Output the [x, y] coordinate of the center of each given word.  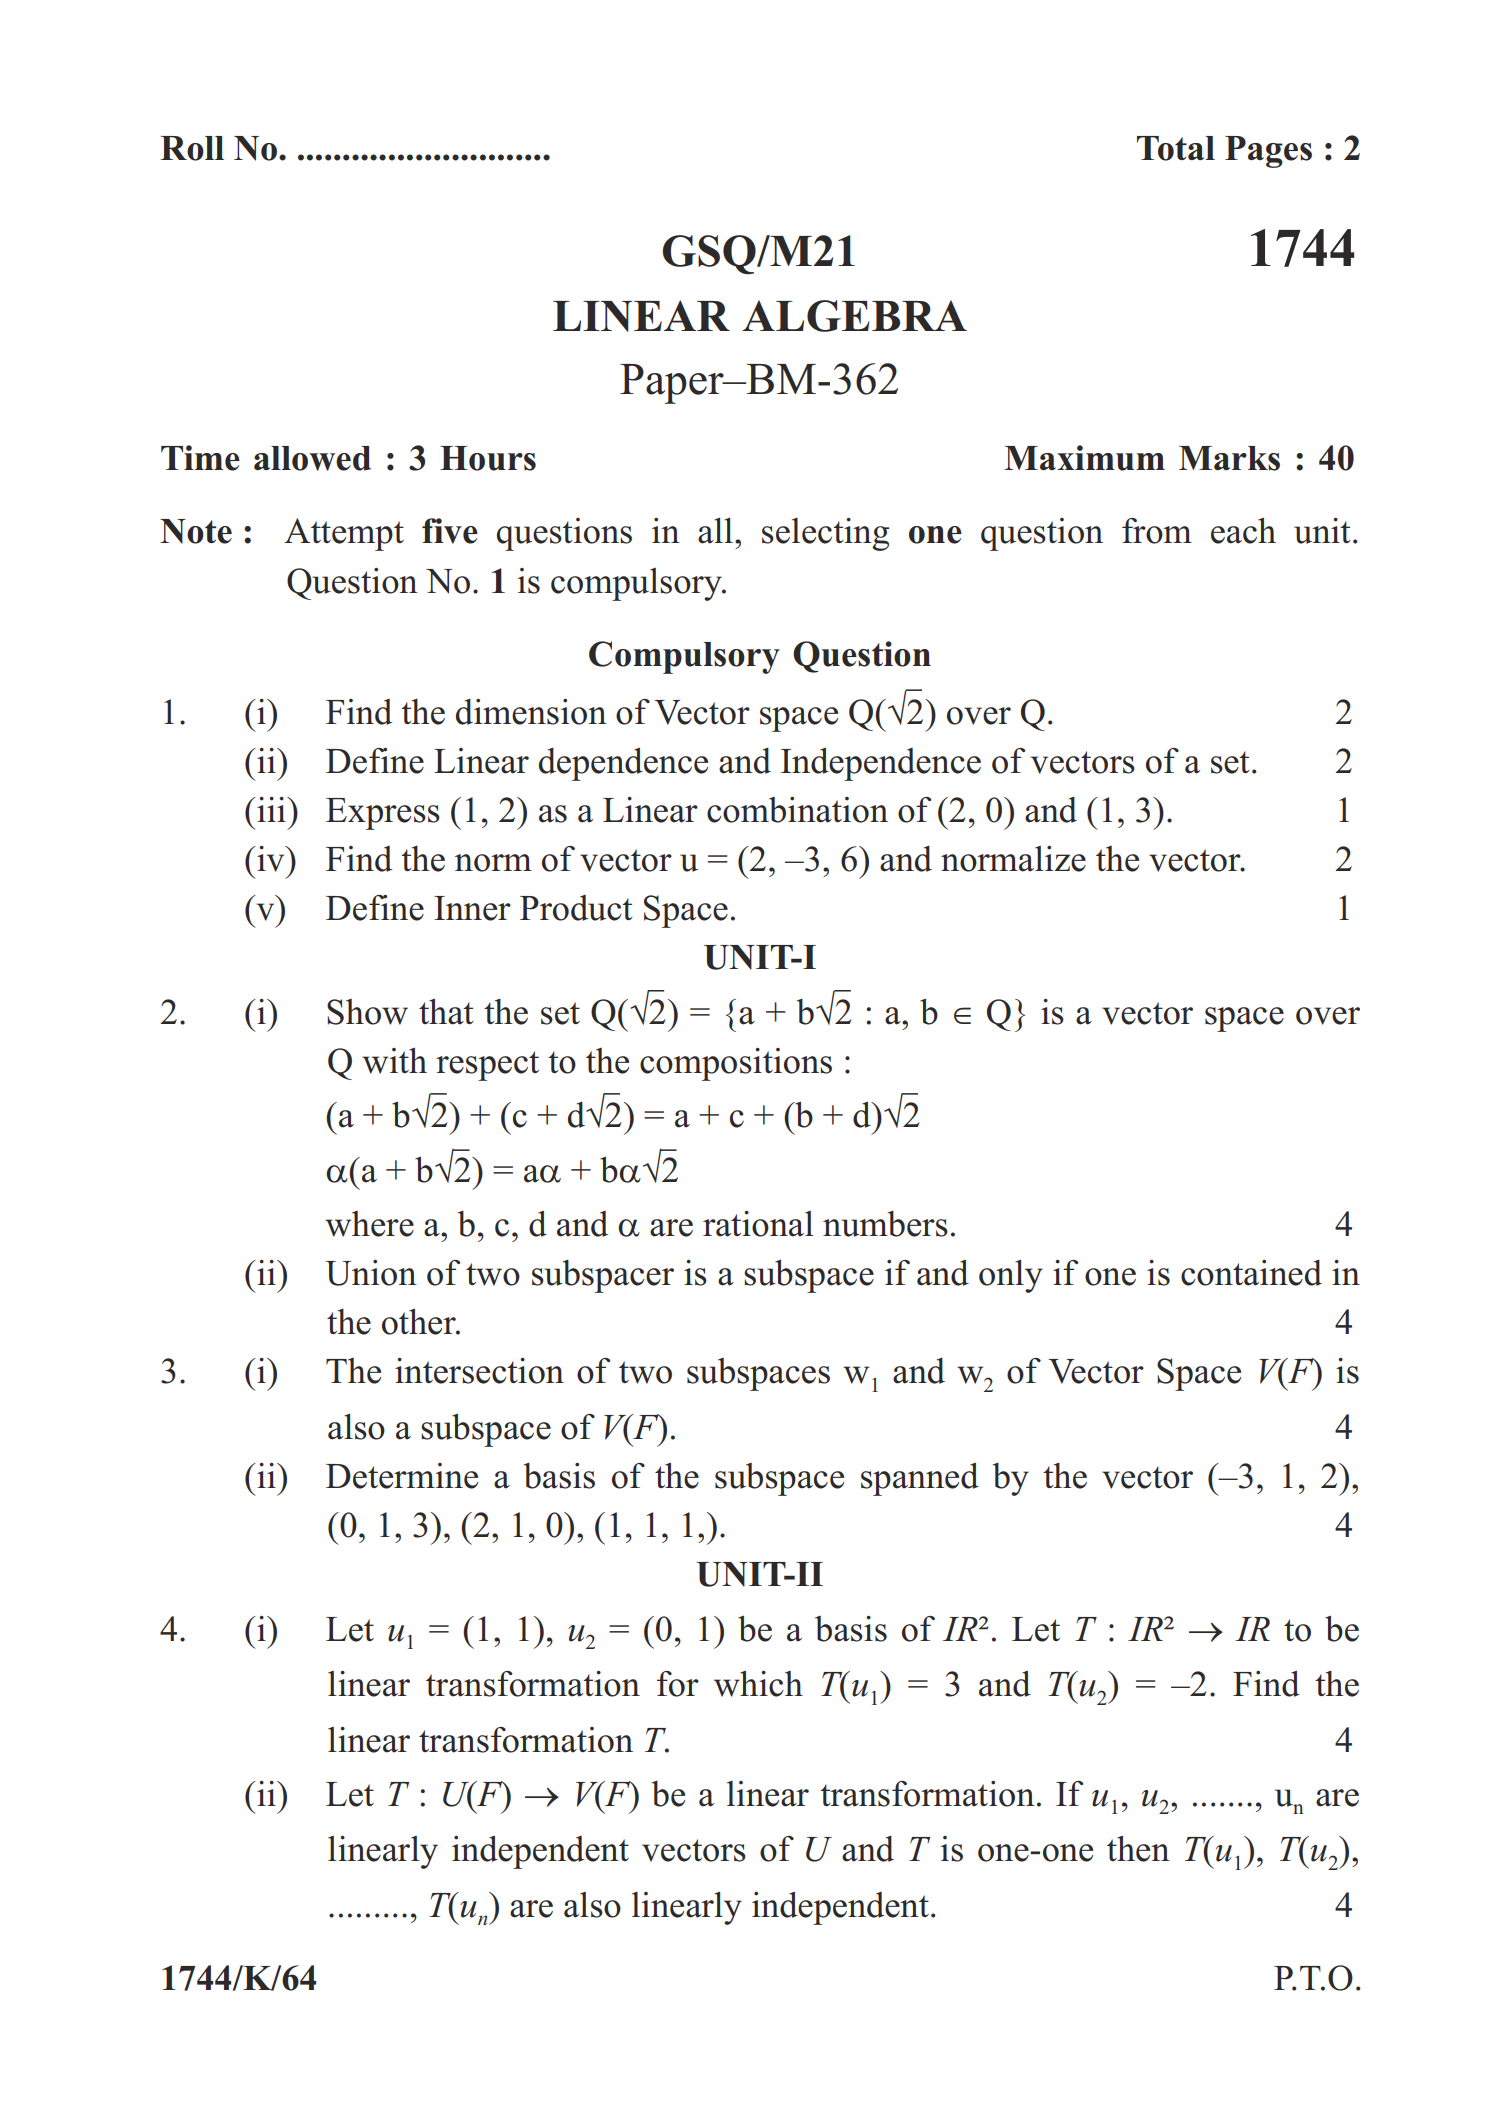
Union [371, 1273]
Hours [488, 458]
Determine [402, 1476]
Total [1176, 148]
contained [1251, 1273]
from [1157, 531]
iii [271, 809]
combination [797, 810]
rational [758, 1224]
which [758, 1684]
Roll [192, 148]
